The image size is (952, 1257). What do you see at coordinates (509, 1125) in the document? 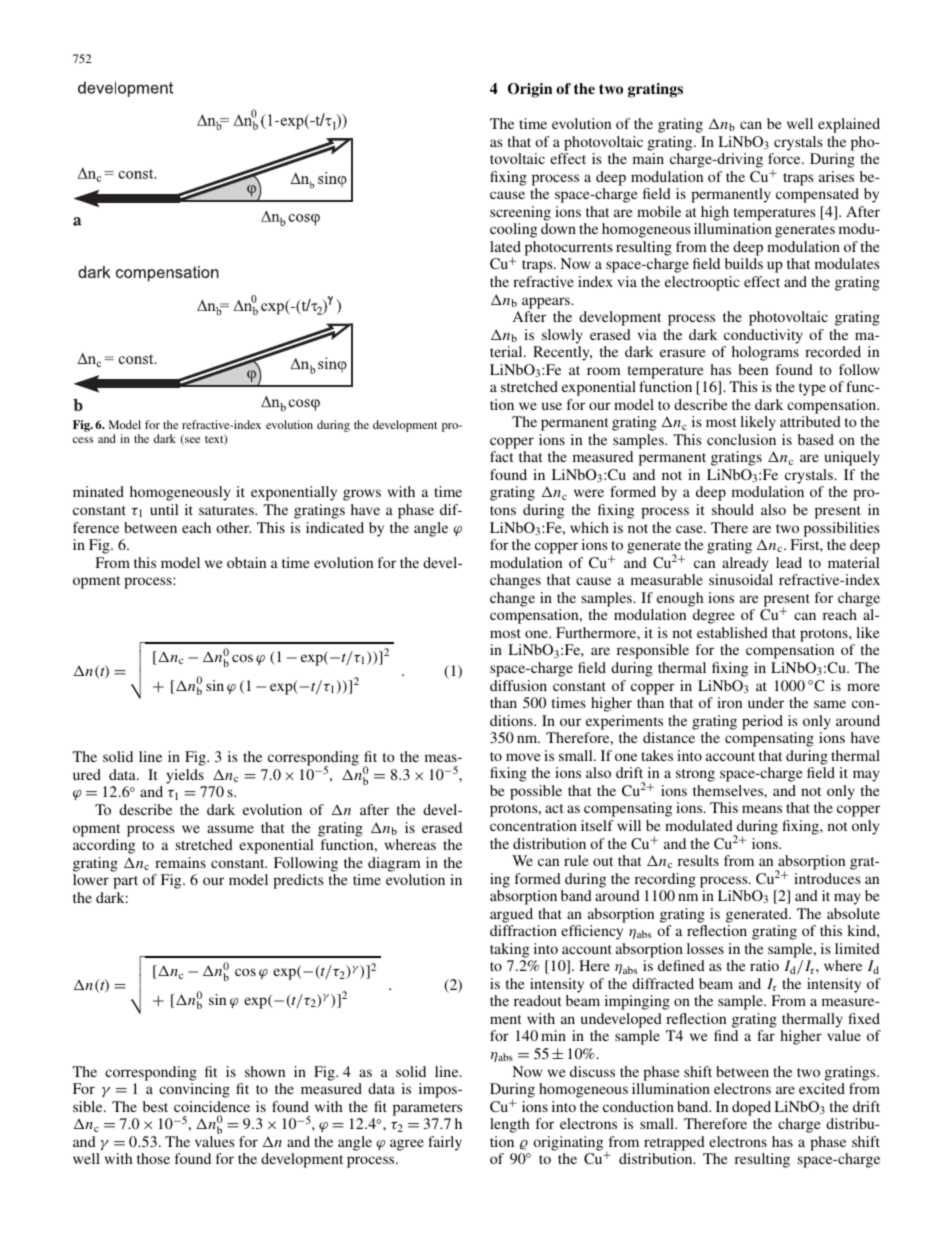
I see `length` at bounding box center [509, 1125].
